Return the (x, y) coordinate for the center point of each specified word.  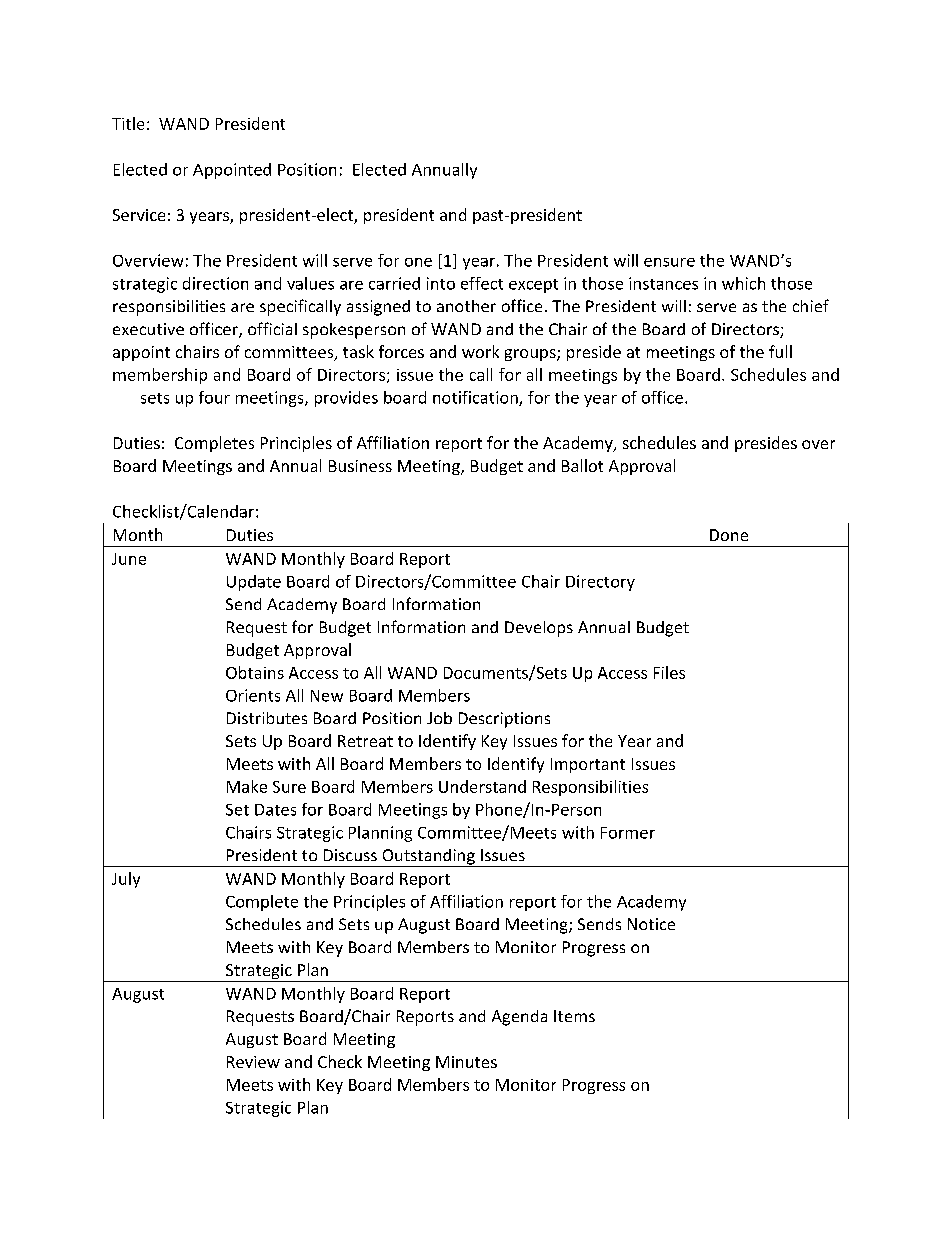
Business (360, 466)
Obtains (255, 672)
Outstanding (428, 858)
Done (729, 535)
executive (148, 329)
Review (253, 1062)
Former (628, 833)
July (126, 880)
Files (669, 672)
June (129, 559)
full (780, 351)
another (466, 306)
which (743, 283)
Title (128, 123)
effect (482, 283)
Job (439, 718)
